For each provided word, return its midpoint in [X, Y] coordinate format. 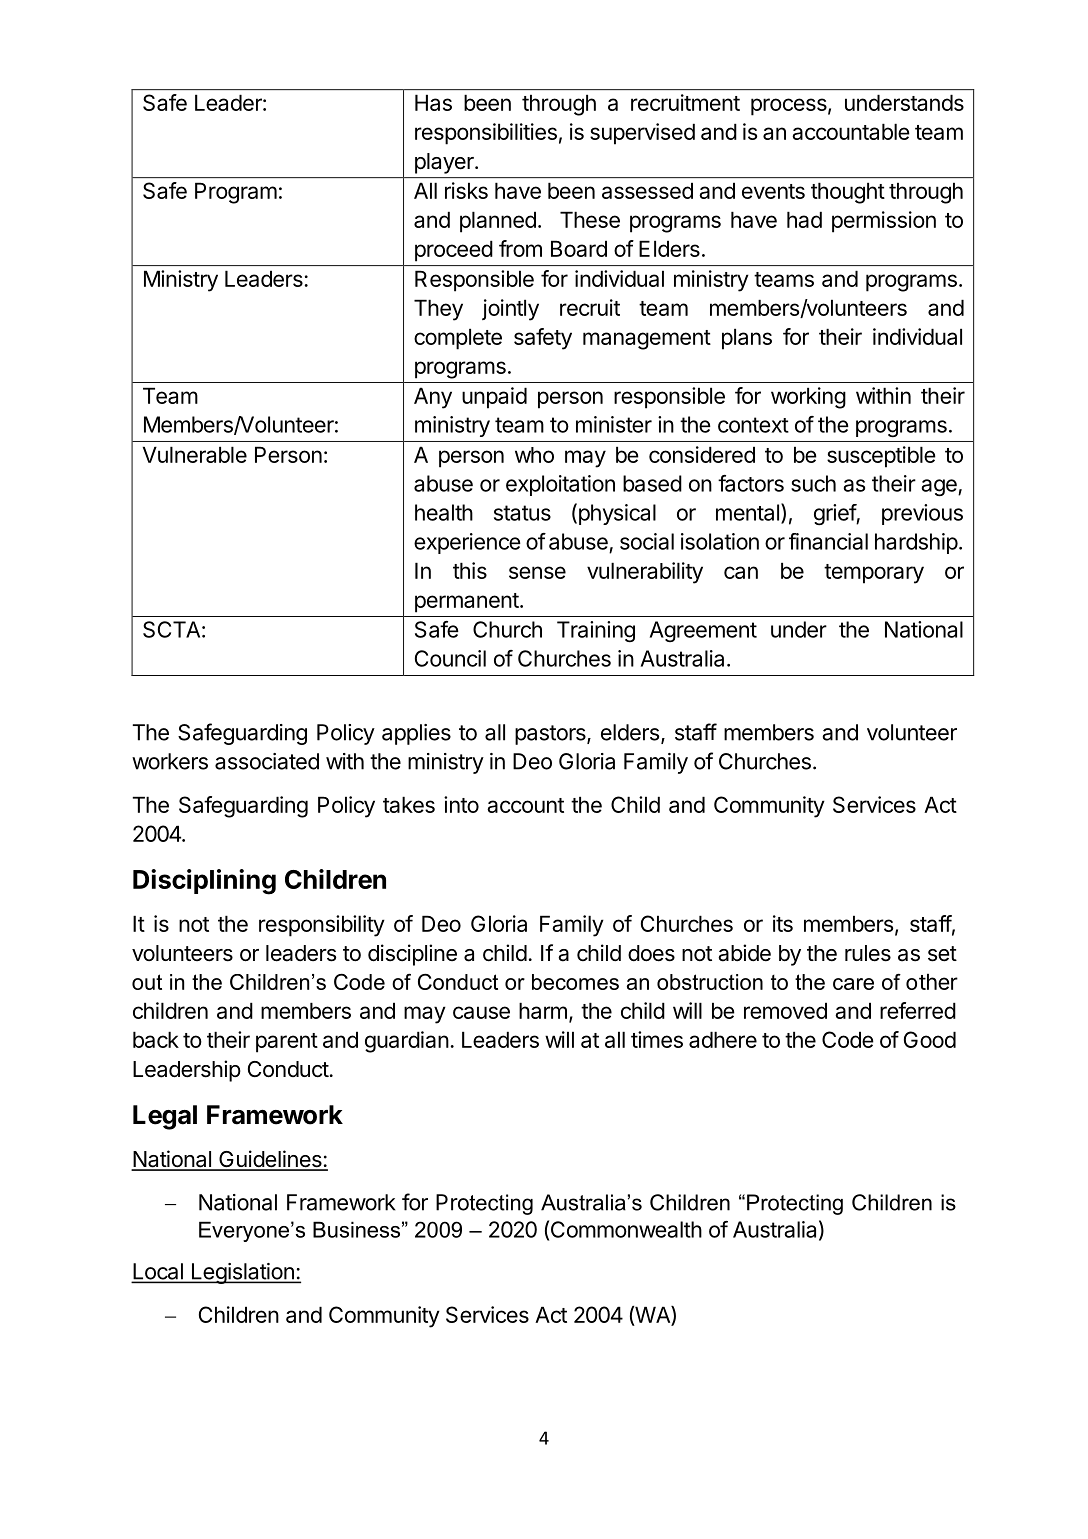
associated [267, 761]
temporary [874, 574]
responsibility [322, 926]
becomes [575, 982]
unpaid [494, 398]
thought [848, 193]
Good [930, 1039]
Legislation [242, 1273]
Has [433, 102]
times [657, 1039]
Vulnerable [195, 454]
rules [868, 953]
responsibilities [486, 134]
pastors [551, 735]
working [808, 398]
